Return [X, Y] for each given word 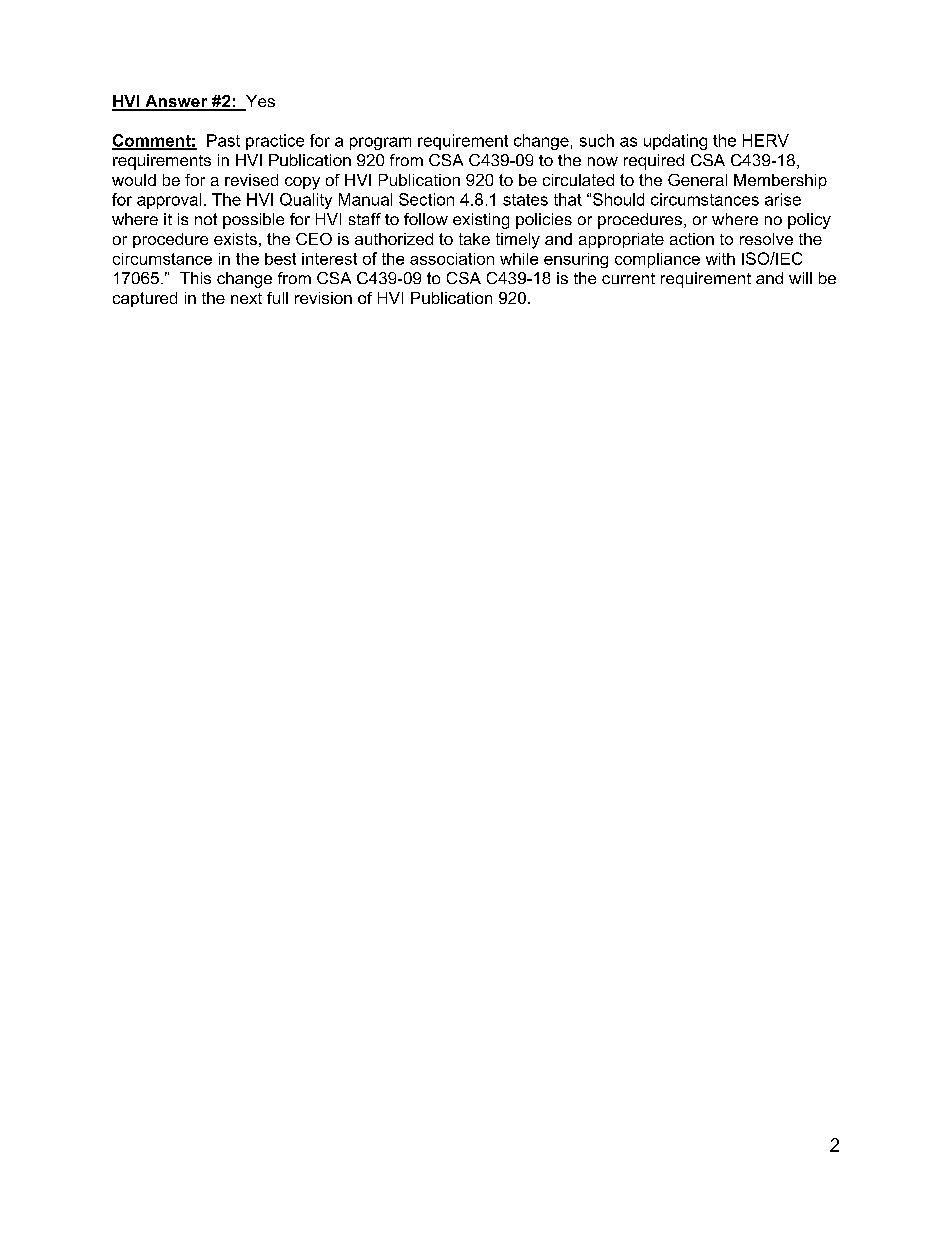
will [800, 278]
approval [169, 201]
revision [323, 298]
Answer [176, 102]
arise [783, 199]
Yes [259, 102]
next [246, 298]
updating [675, 142]
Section [426, 199]
